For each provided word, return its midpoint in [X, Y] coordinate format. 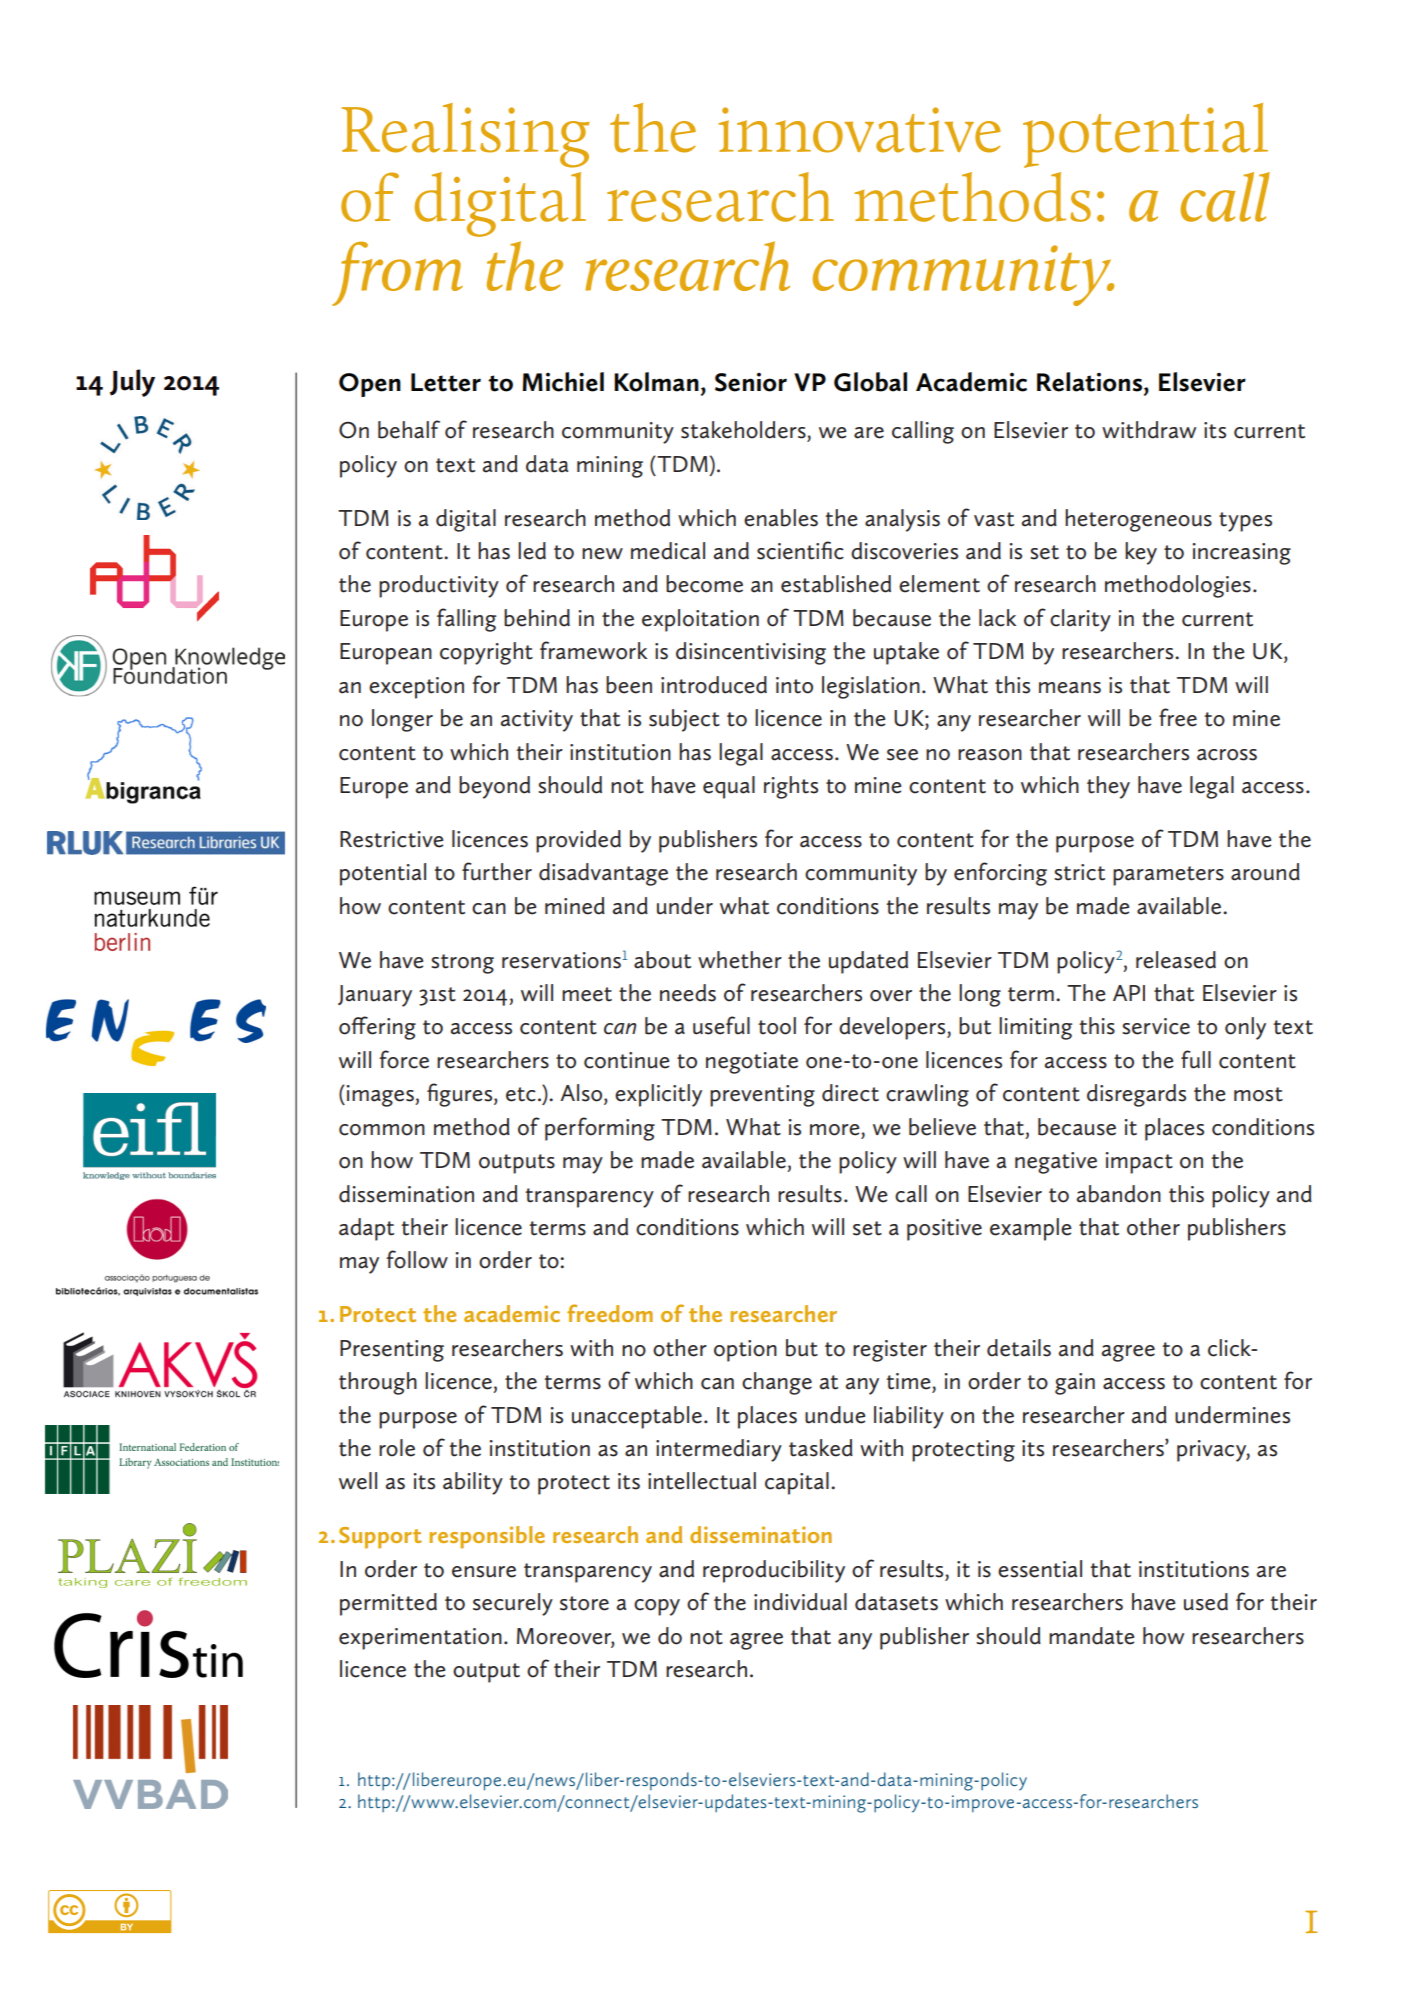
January [375, 996]
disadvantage [603, 874]
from [397, 273]
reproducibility [774, 1571]
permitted [388, 1604]
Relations [1091, 382]
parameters [1168, 876]
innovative [860, 130]
